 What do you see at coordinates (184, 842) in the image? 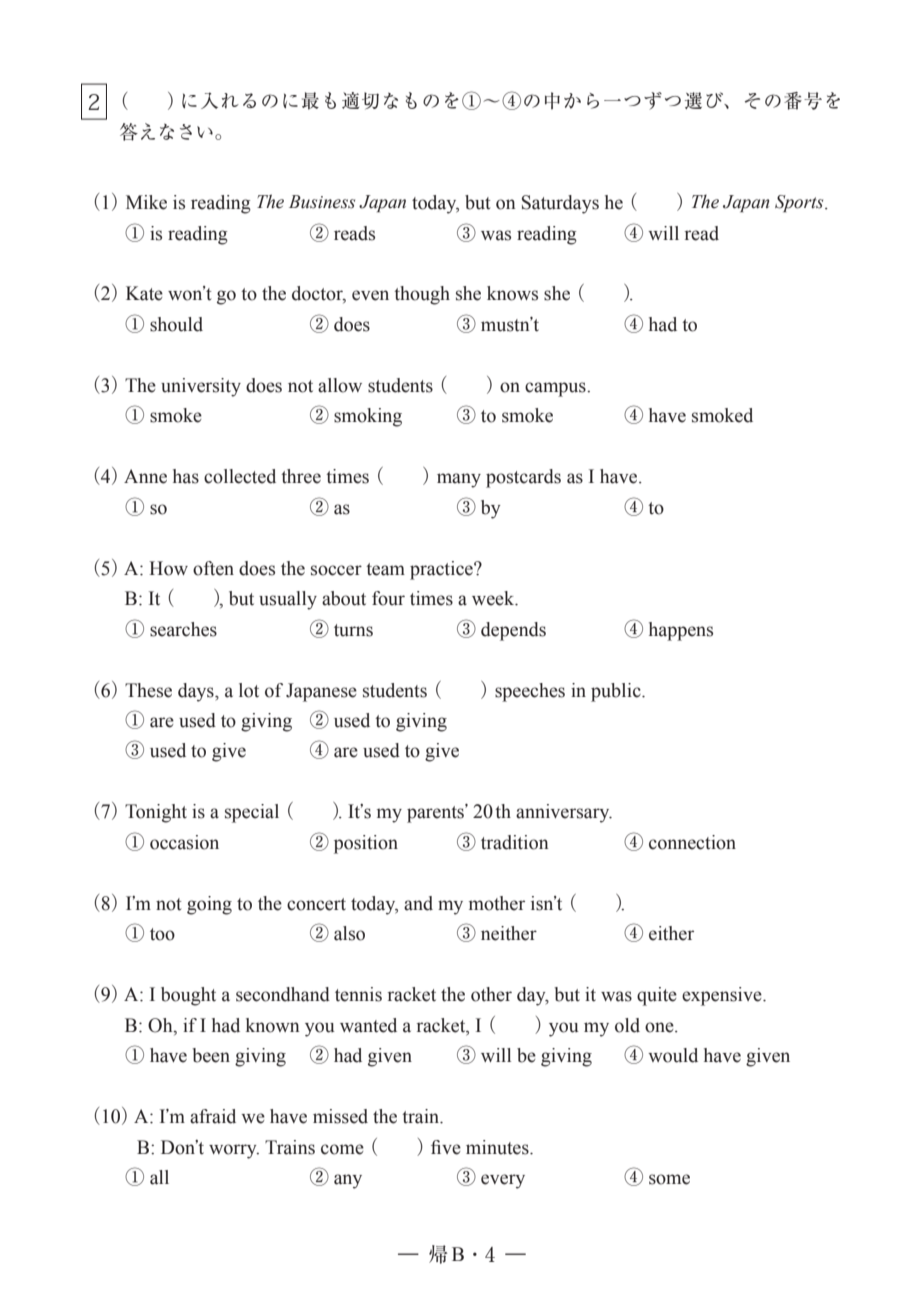
I see `occasion` at bounding box center [184, 842].
